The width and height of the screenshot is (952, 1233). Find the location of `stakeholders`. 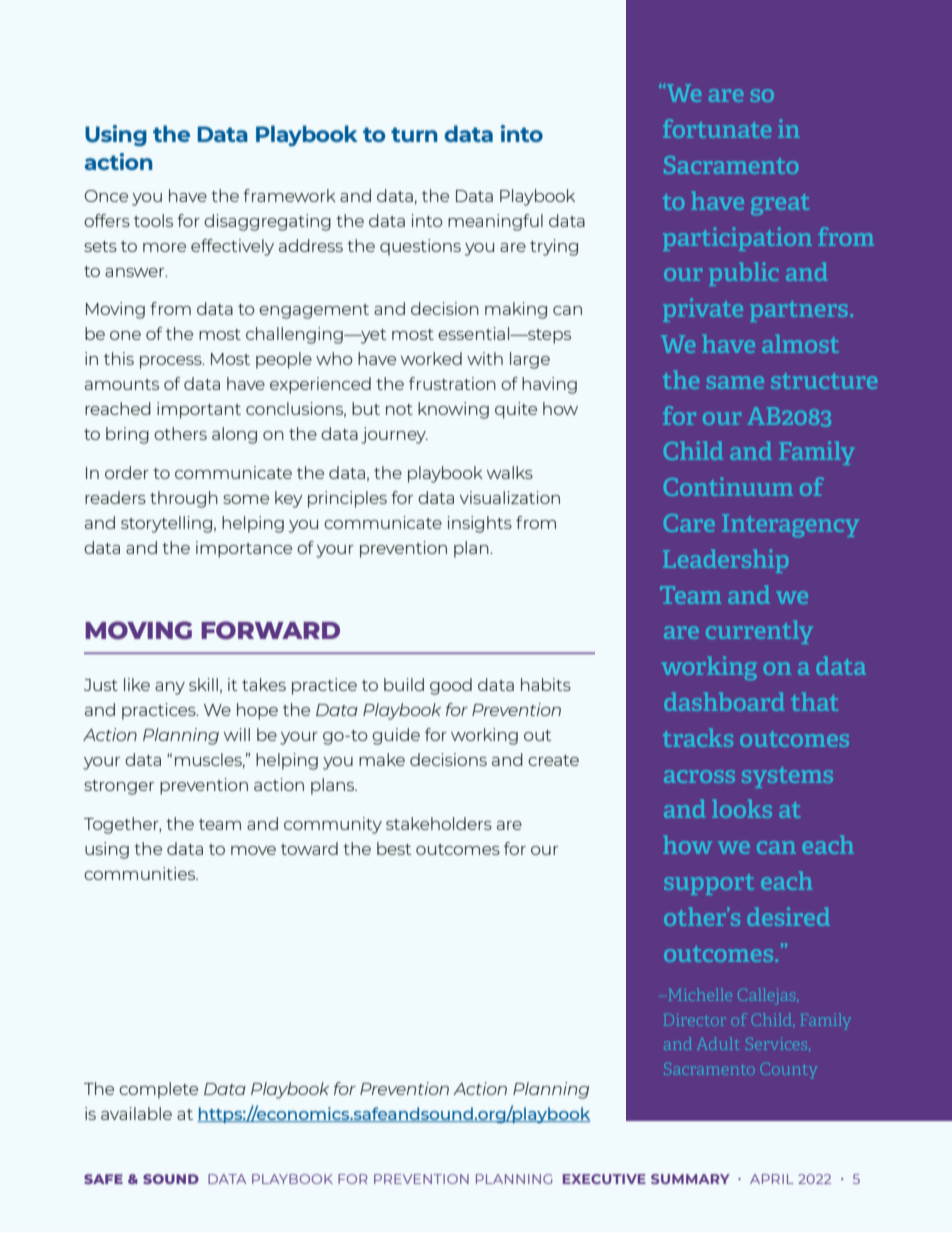

stakeholders is located at coordinates (439, 823).
